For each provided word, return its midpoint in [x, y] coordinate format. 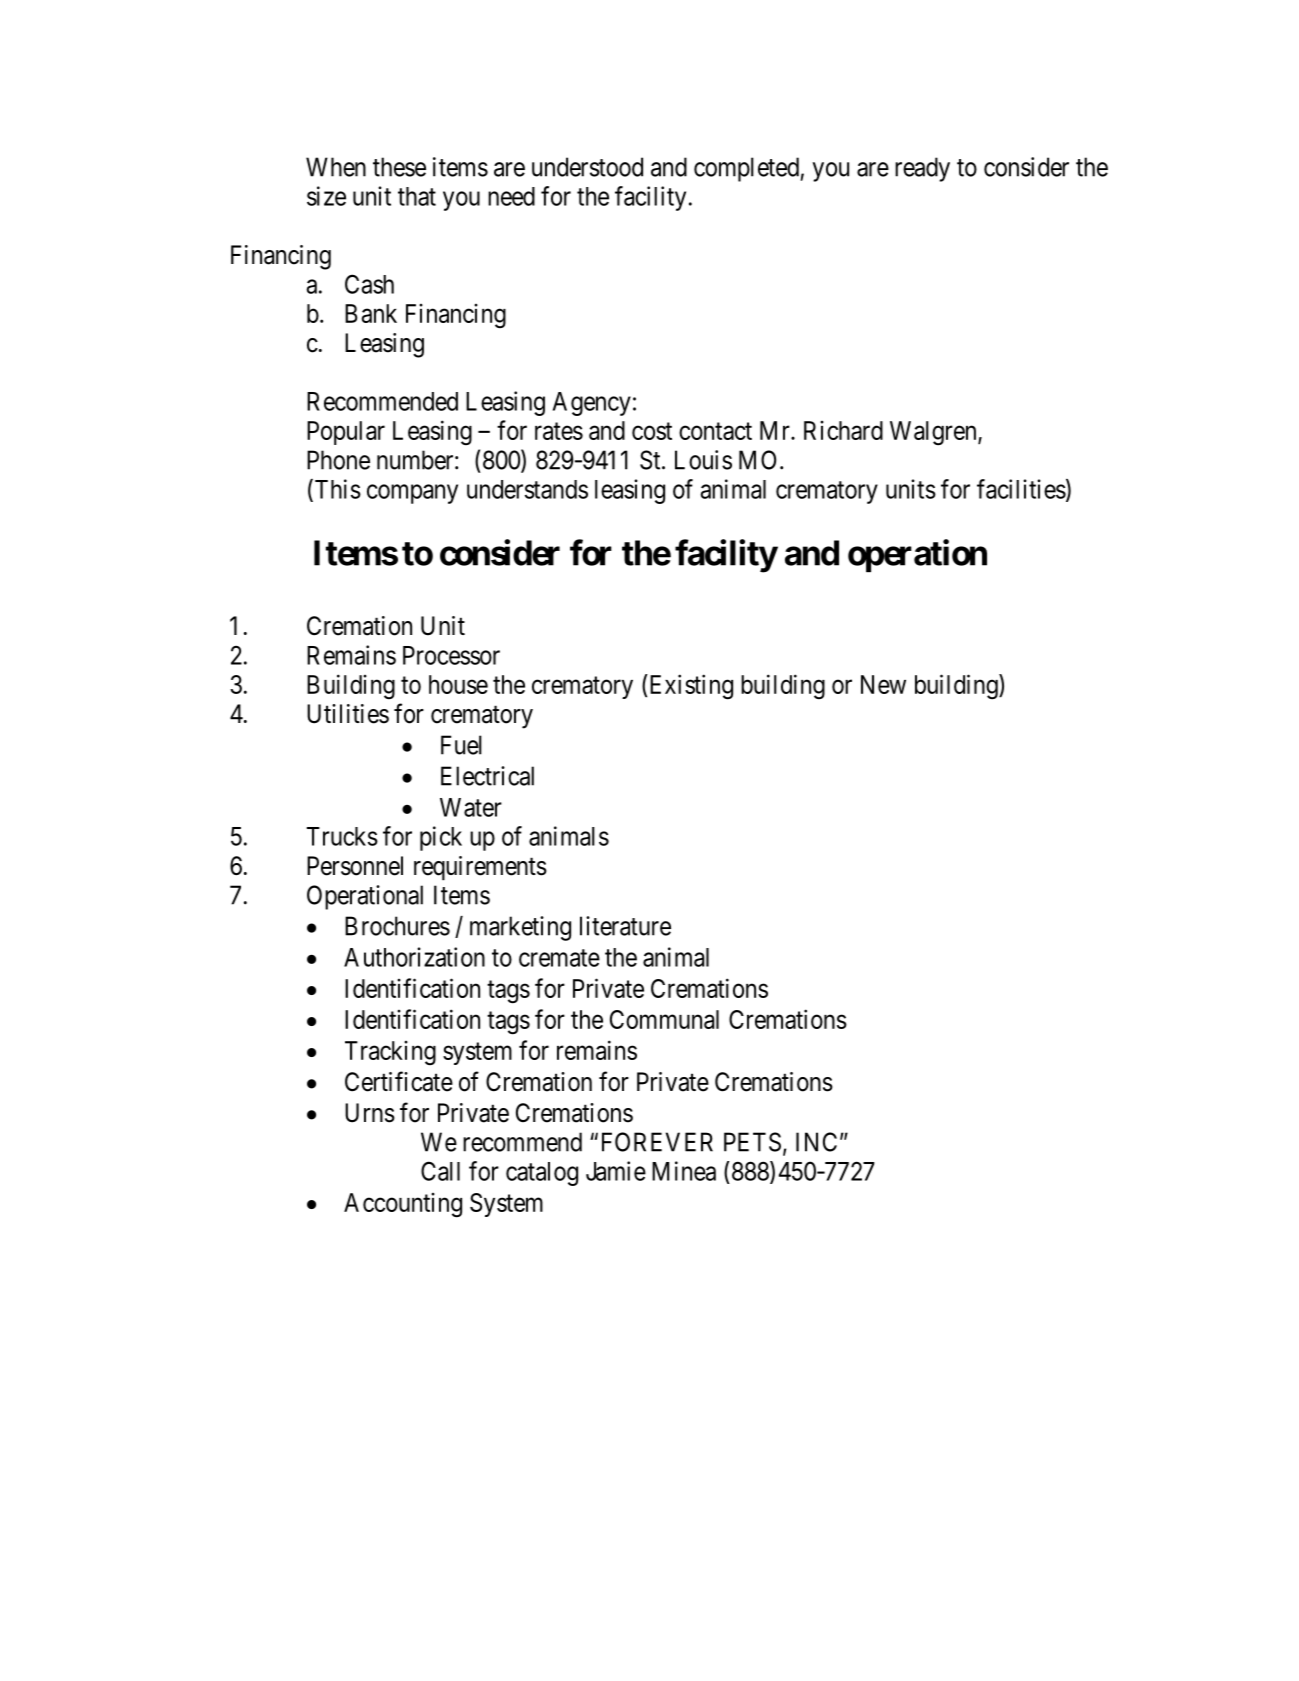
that [417, 196]
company [412, 494]
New [883, 684]
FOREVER [657, 1142]
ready [922, 169]
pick [441, 838]
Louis [703, 460]
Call [440, 1171]
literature [625, 926]
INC [816, 1142]
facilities [1021, 489]
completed [747, 169]
